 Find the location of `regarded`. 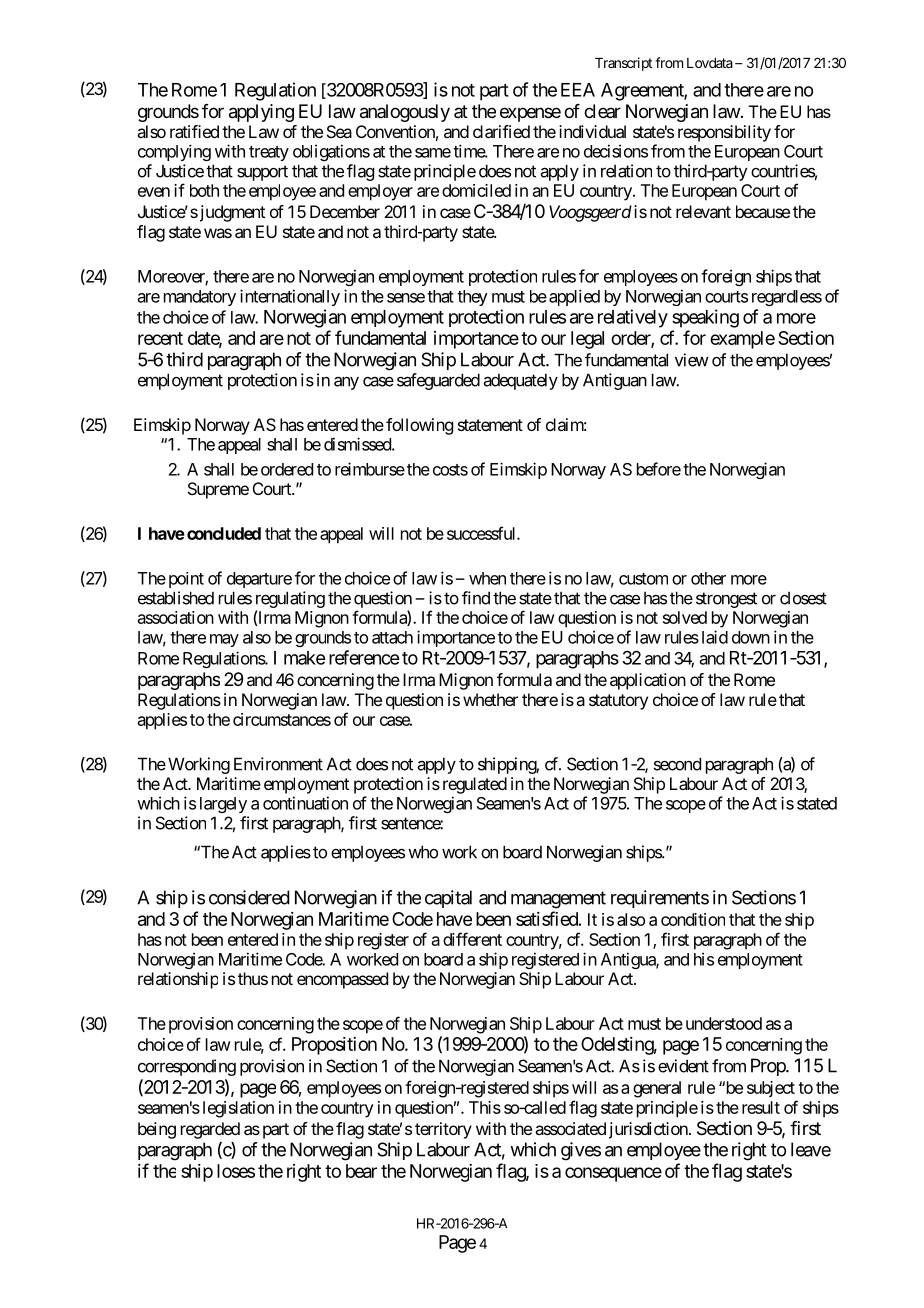

regarded is located at coordinates (210, 1130).
